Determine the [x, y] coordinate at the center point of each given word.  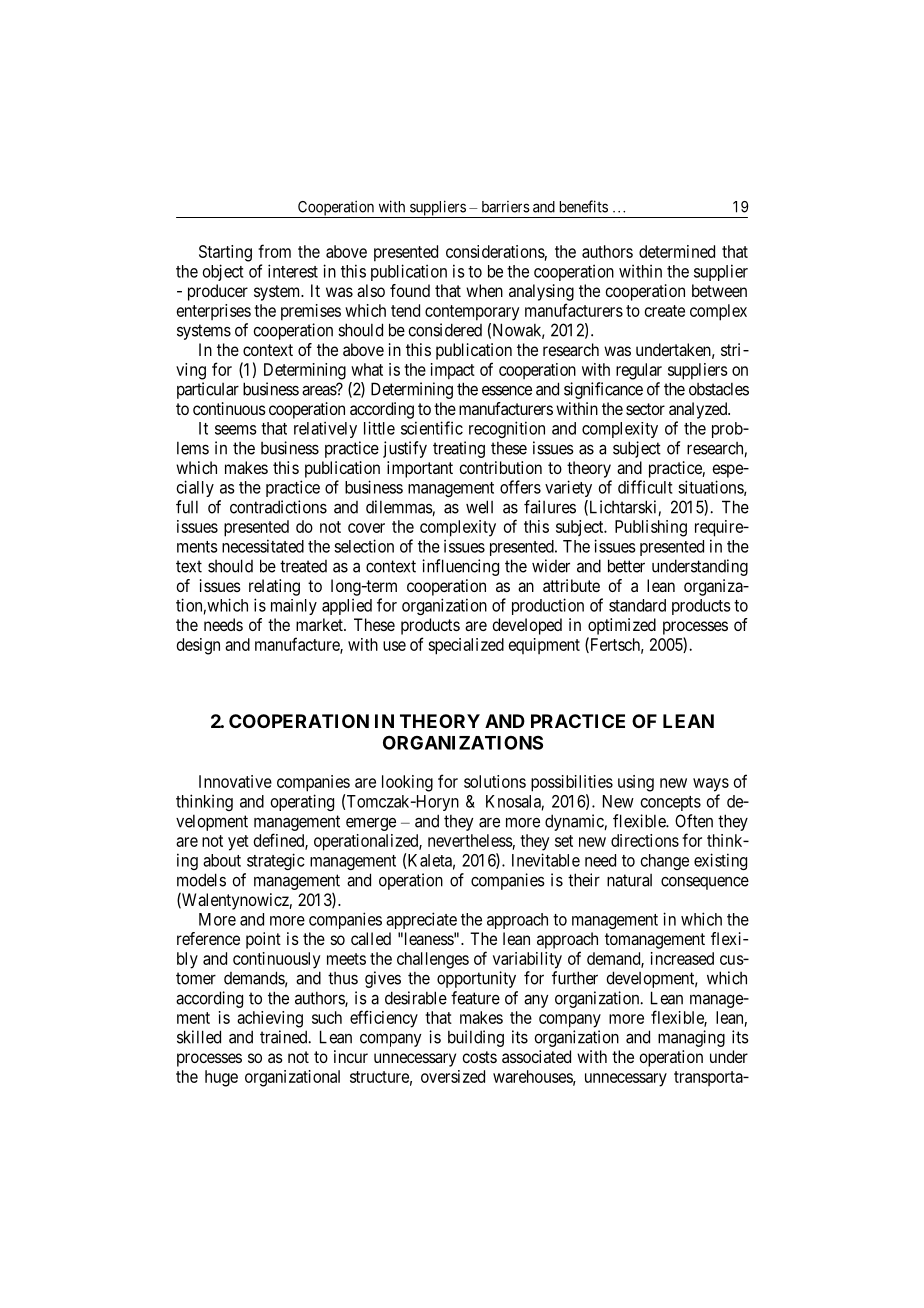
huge [221, 1078]
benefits [584, 206]
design [198, 646]
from [274, 251]
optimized [622, 626]
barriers [506, 207]
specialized [466, 646]
